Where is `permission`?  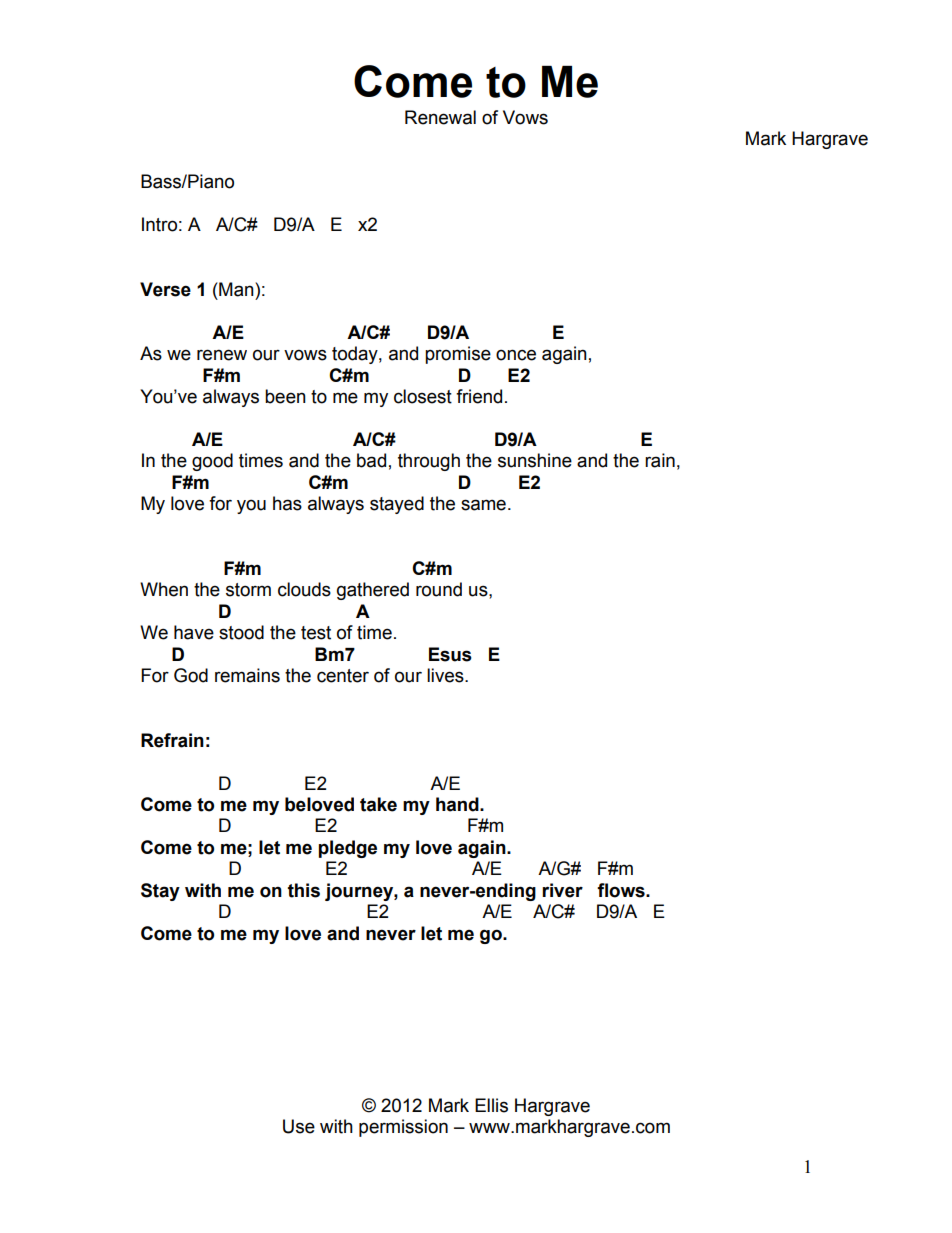 permission is located at coordinates (403, 1128).
